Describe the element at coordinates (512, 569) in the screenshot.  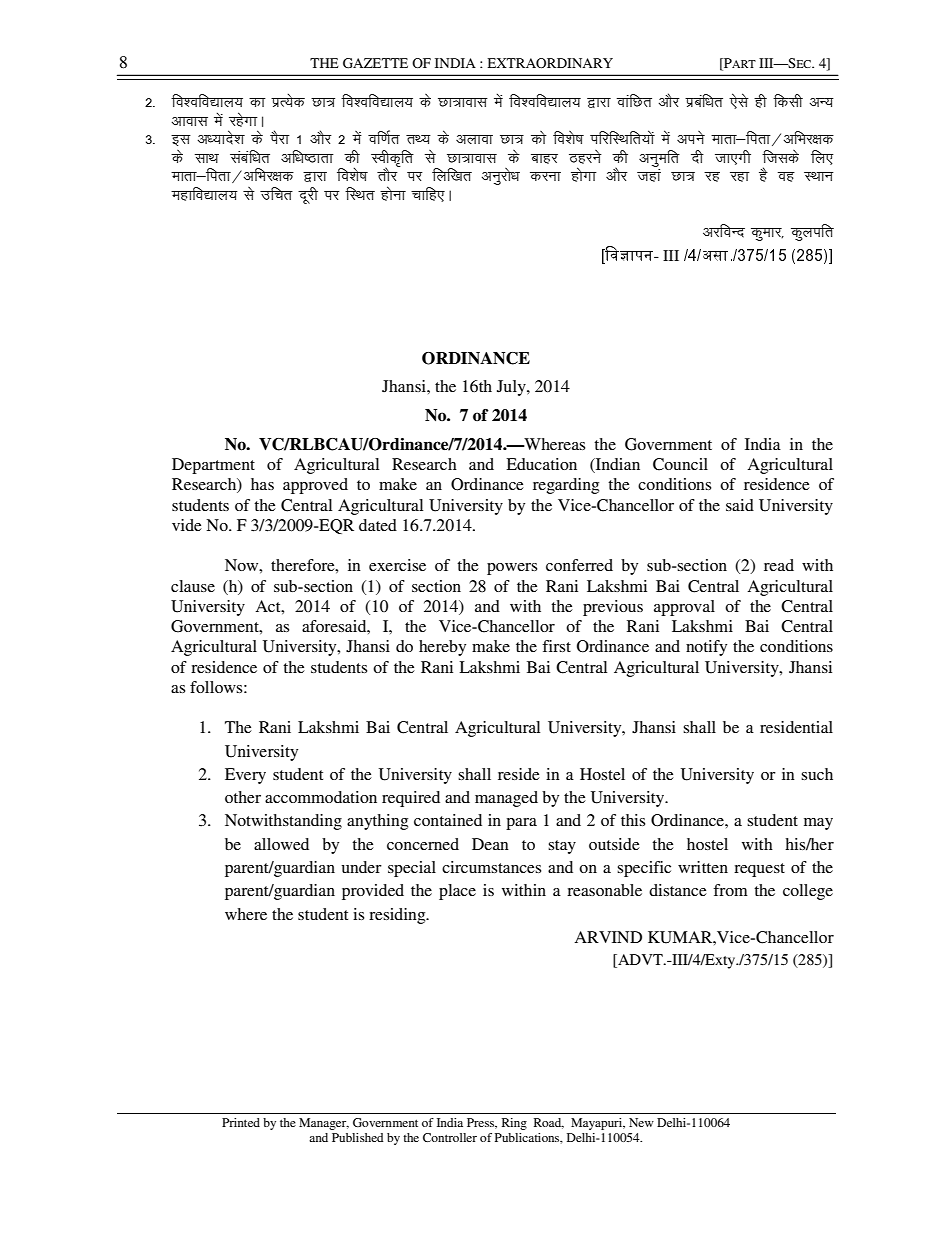
I see `powers` at that location.
